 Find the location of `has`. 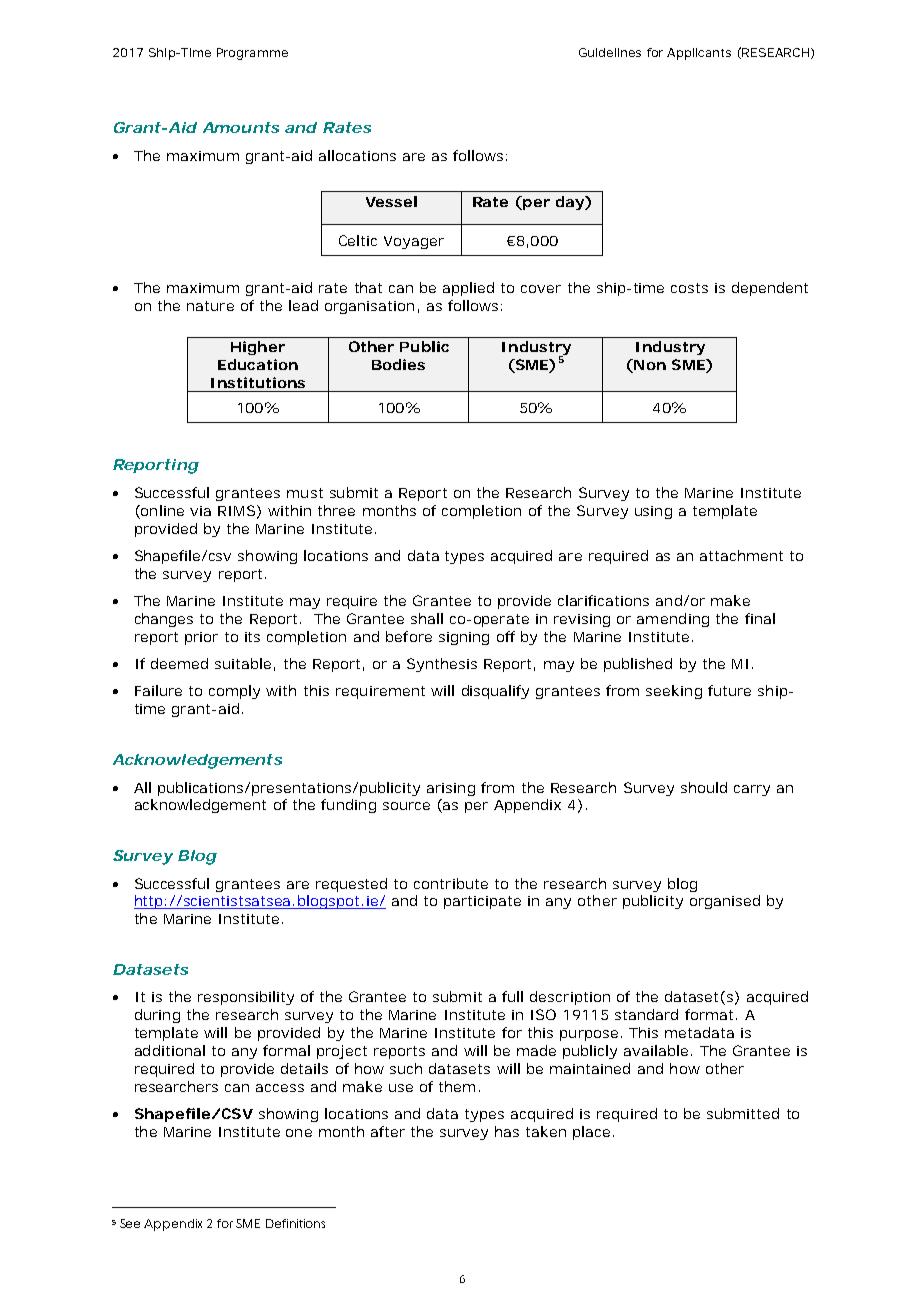

has is located at coordinates (507, 1131).
